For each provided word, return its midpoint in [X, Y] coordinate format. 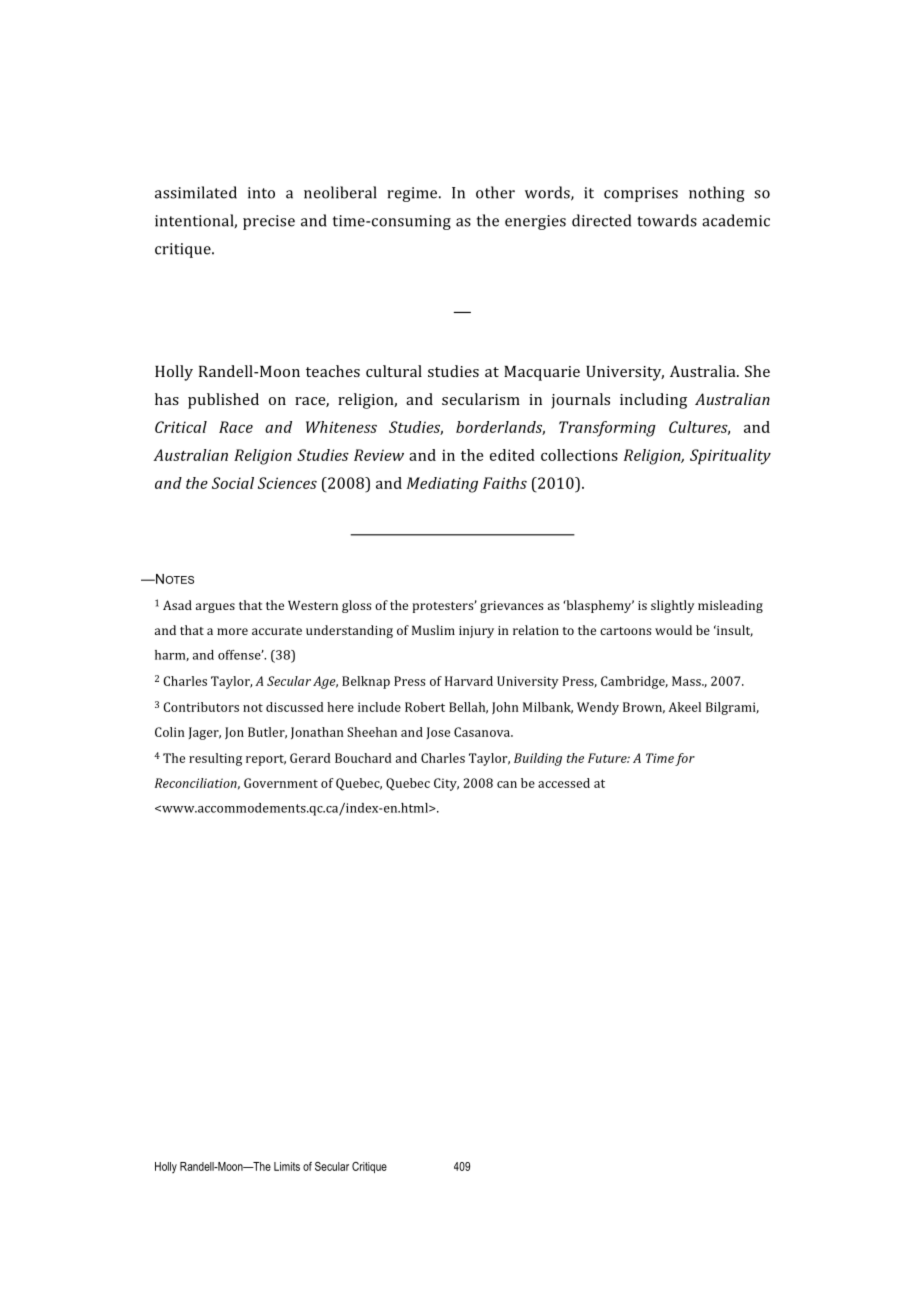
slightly [672, 606]
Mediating [442, 485]
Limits [287, 1166]
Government [281, 783]
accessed [564, 783]
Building [538, 759]
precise [269, 222]
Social [233, 483]
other [495, 192]
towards [667, 220]
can [507, 784]
